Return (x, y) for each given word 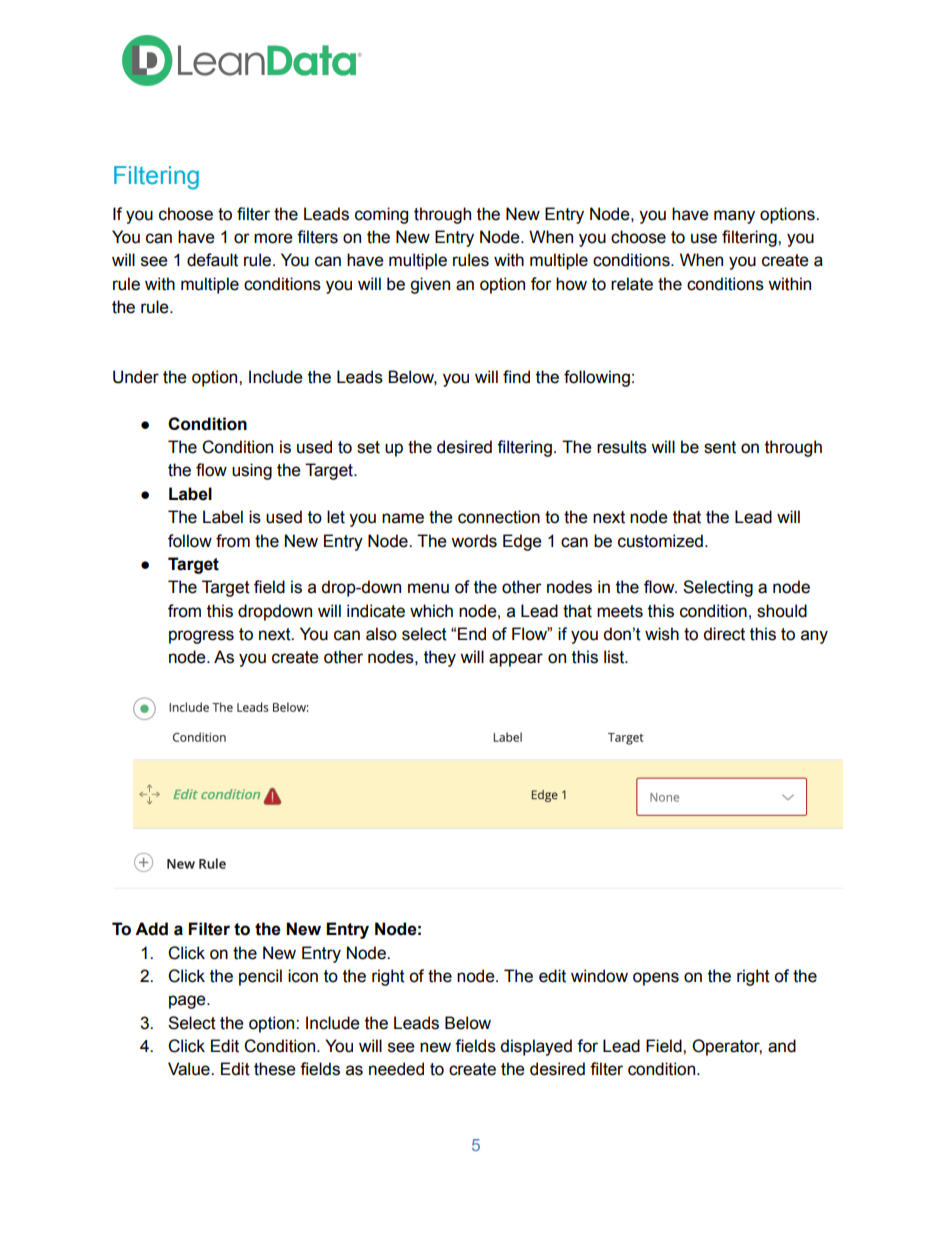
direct (724, 634)
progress (201, 637)
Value (190, 1069)
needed (396, 1069)
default (212, 260)
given (430, 285)
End (472, 634)
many (734, 217)
